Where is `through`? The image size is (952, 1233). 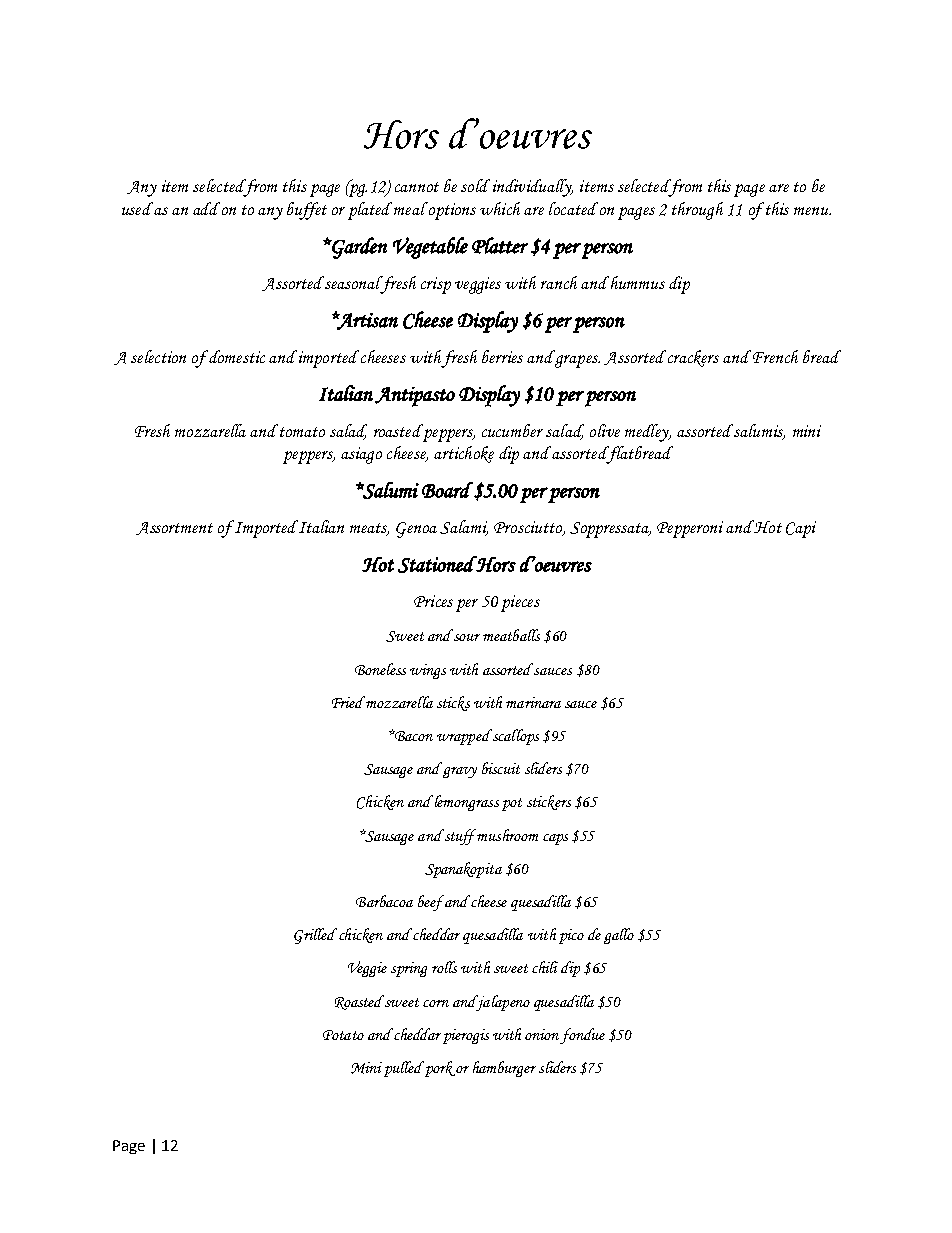
through is located at coordinates (697, 211).
